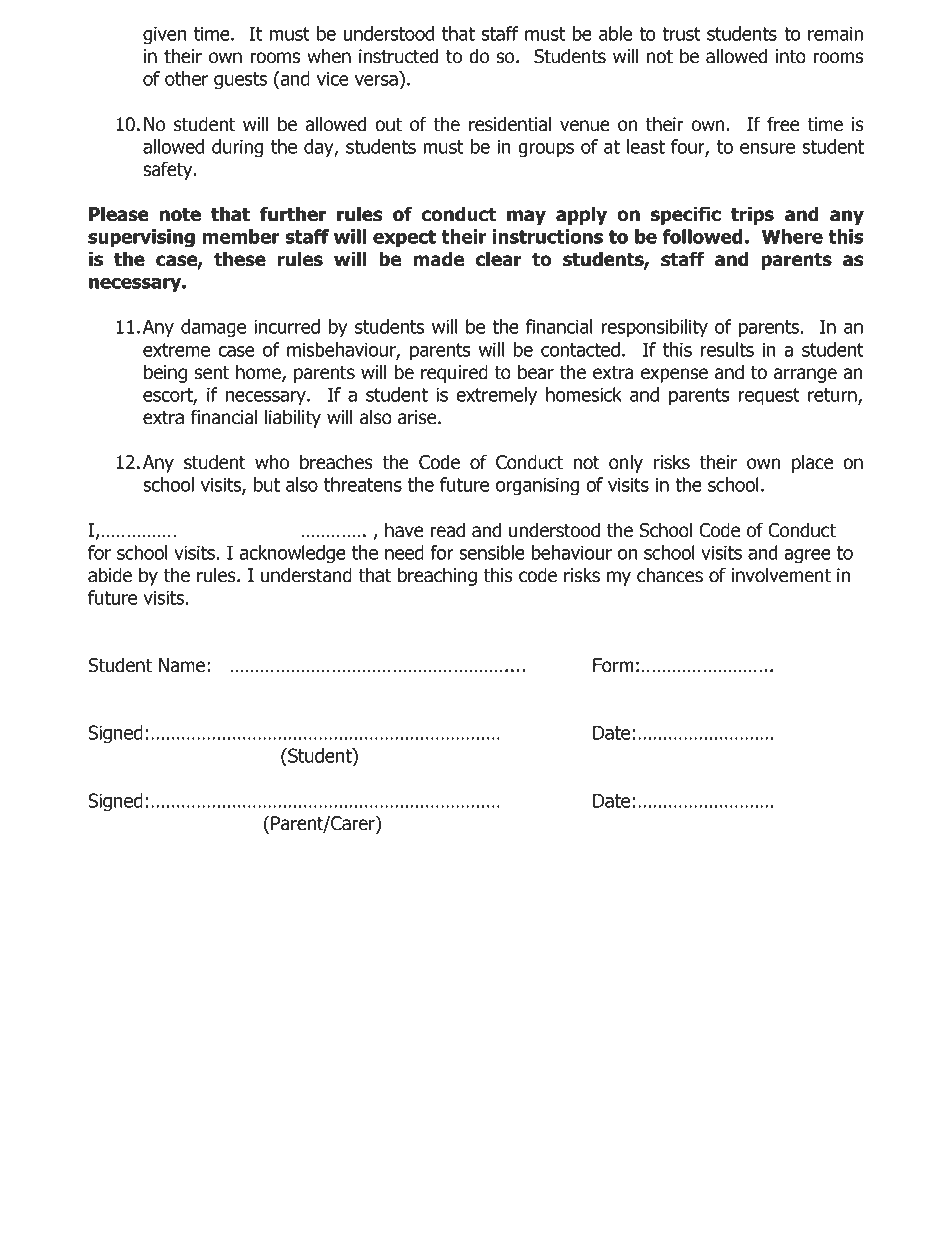 The image size is (952, 1233). What do you see at coordinates (180, 215) in the screenshot?
I see `note` at bounding box center [180, 215].
